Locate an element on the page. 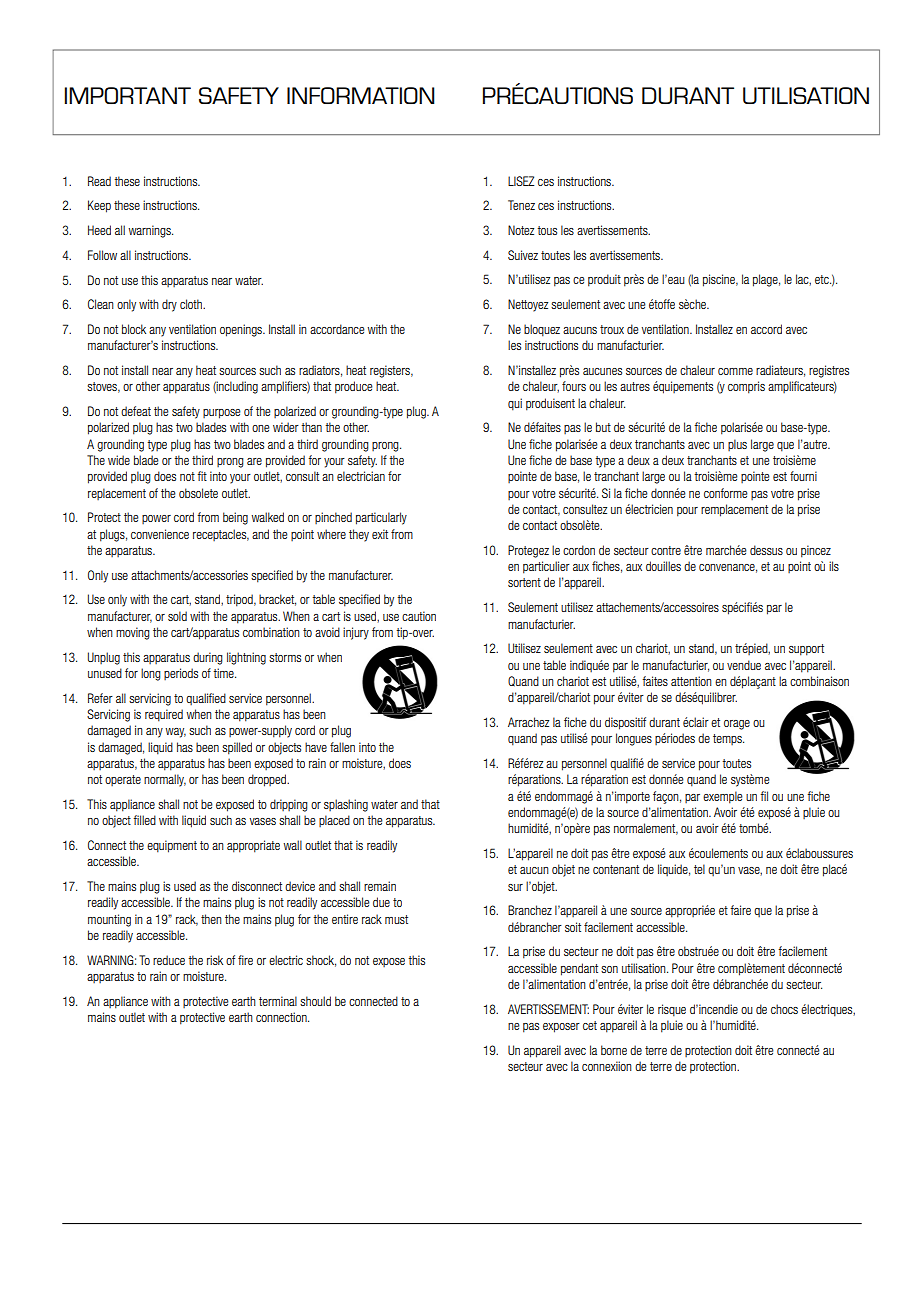 The image size is (924, 1311). exit is located at coordinates (380, 534).
